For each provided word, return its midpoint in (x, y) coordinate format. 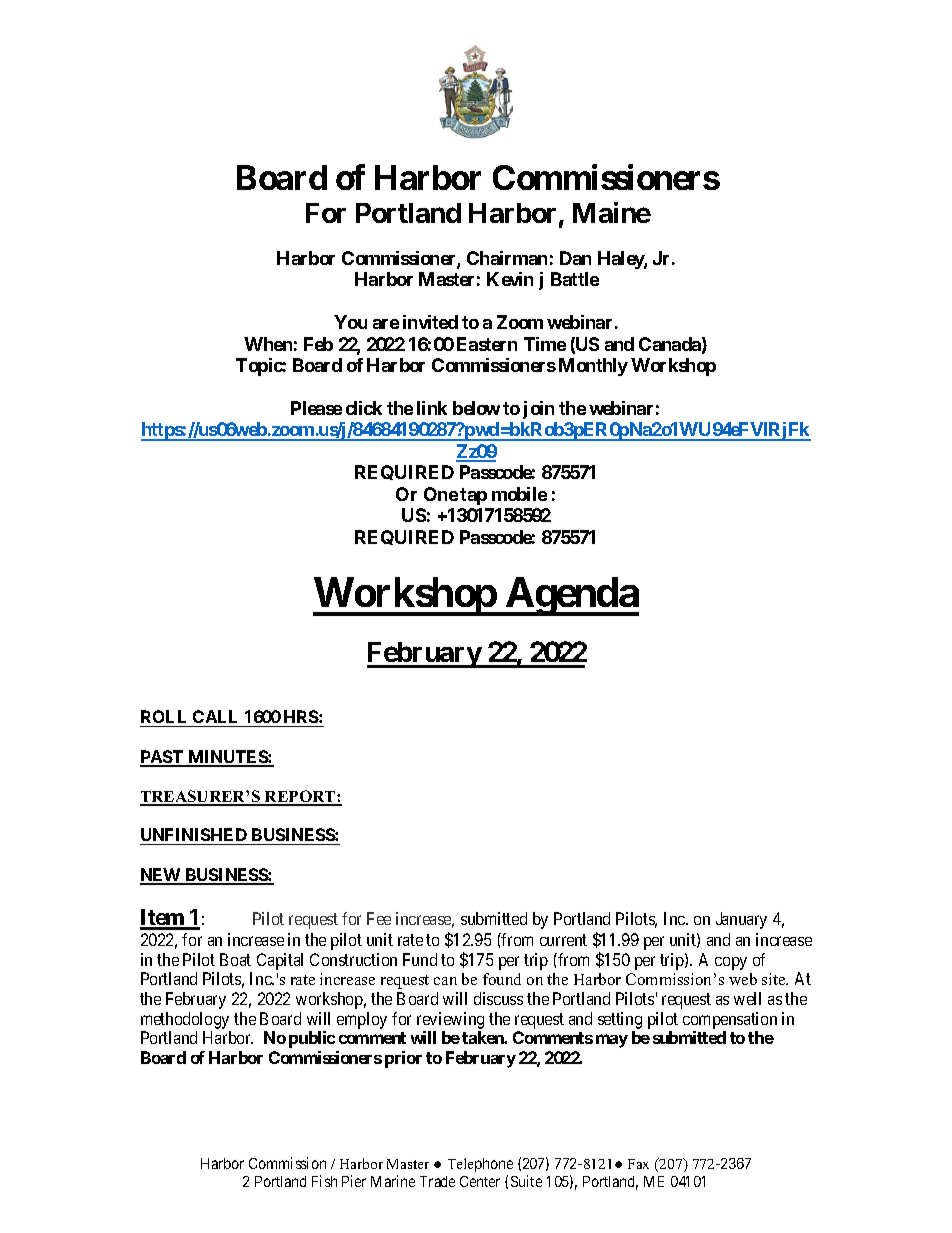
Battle (575, 279)
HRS (302, 716)
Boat (235, 959)
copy (731, 963)
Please (316, 408)
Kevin (510, 279)
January (741, 920)
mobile (519, 494)
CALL (215, 716)
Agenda (571, 596)
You (350, 322)
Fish (324, 1181)
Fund (420, 959)
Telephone (480, 1165)
